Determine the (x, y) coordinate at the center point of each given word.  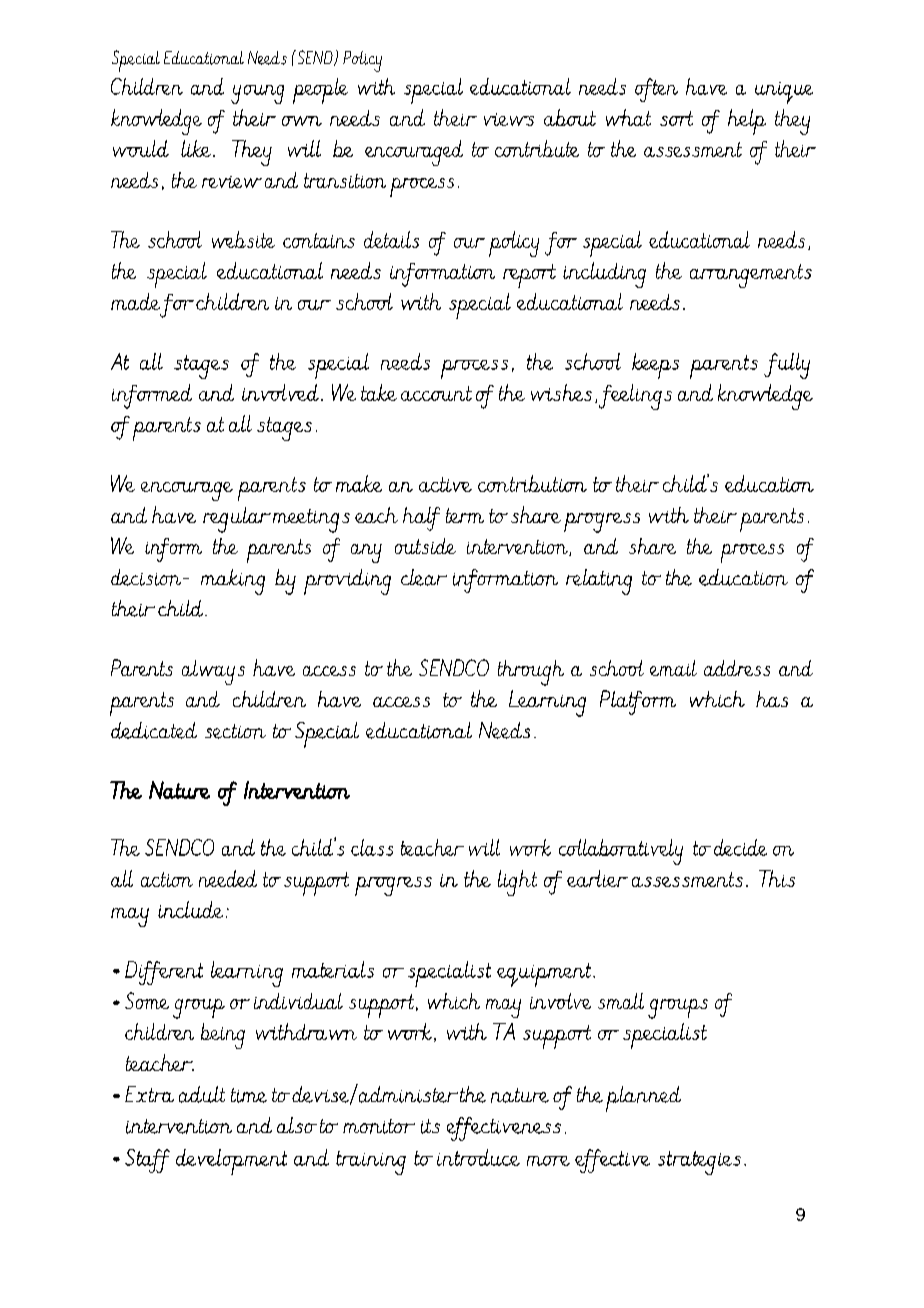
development (231, 1162)
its (430, 1126)
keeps (655, 366)
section (235, 731)
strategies (699, 1163)
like (197, 148)
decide (740, 847)
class (372, 847)
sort (676, 118)
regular (237, 520)
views (509, 119)
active (445, 484)
